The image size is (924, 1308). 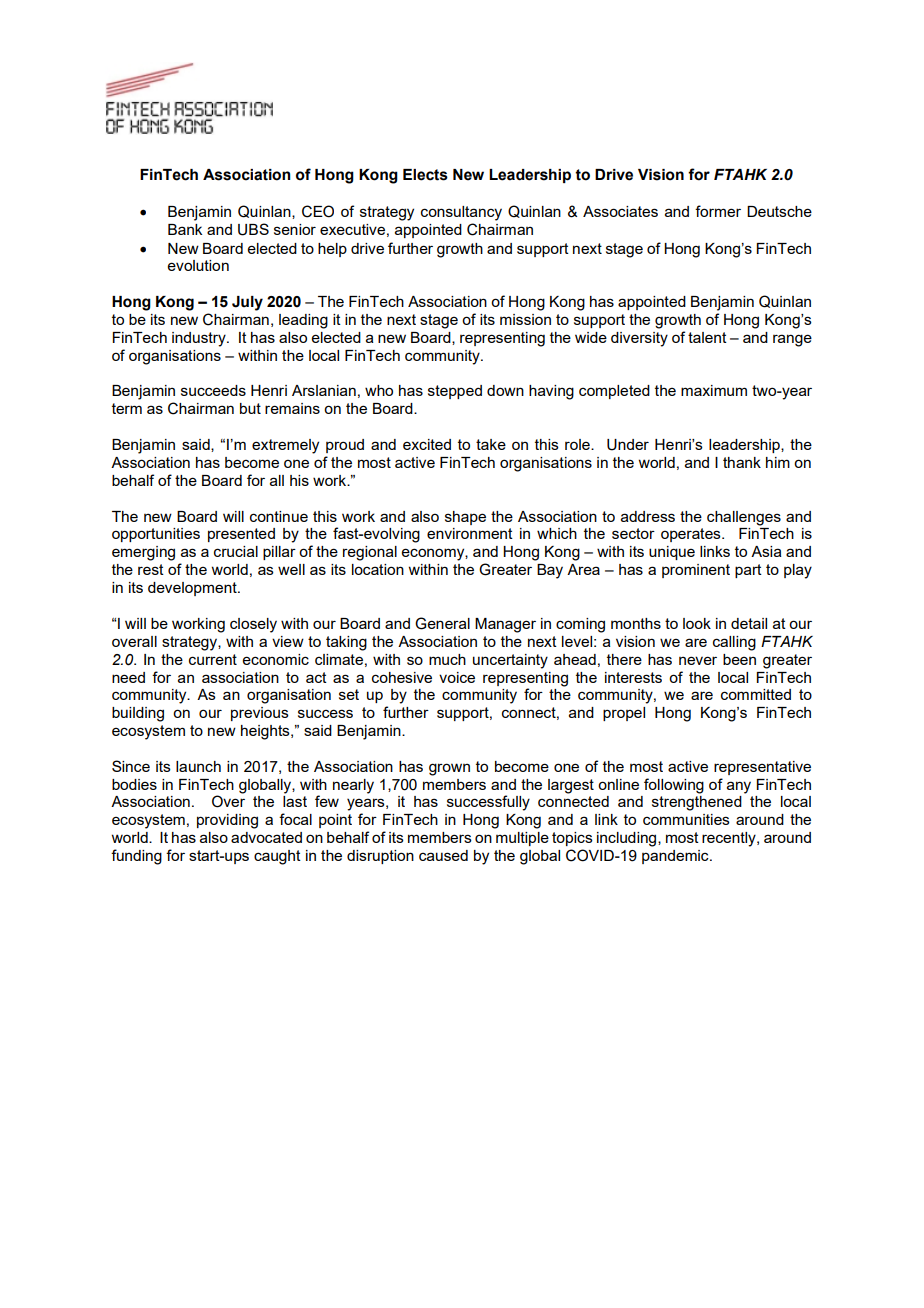 I want to click on General, so click(x=442, y=623).
